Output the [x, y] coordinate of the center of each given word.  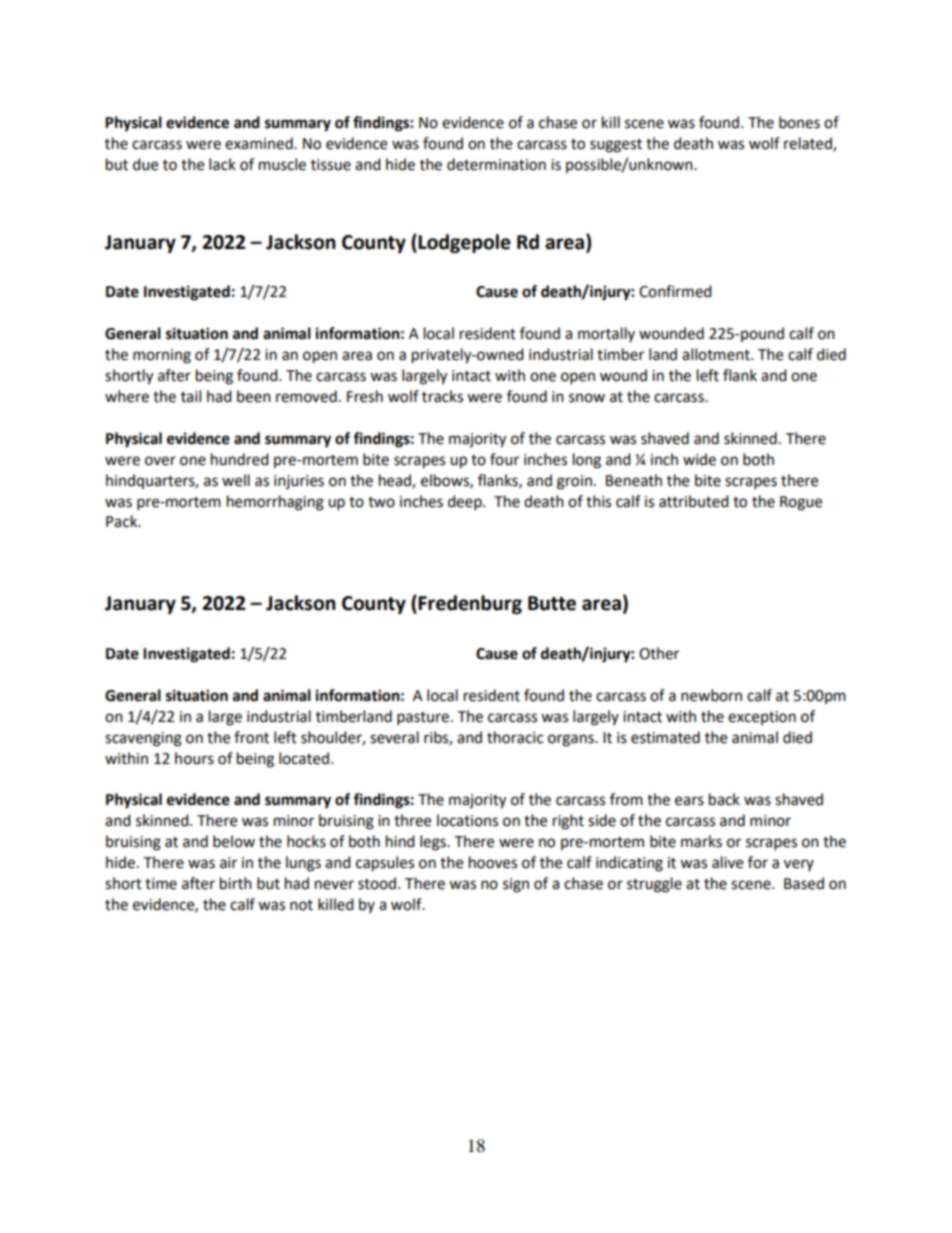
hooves [493, 862]
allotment [717, 354]
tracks [442, 396]
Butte [552, 603]
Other [659, 653]
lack [222, 164]
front [251, 737]
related [809, 144]
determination [496, 164]
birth [236, 883]
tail [191, 396]
